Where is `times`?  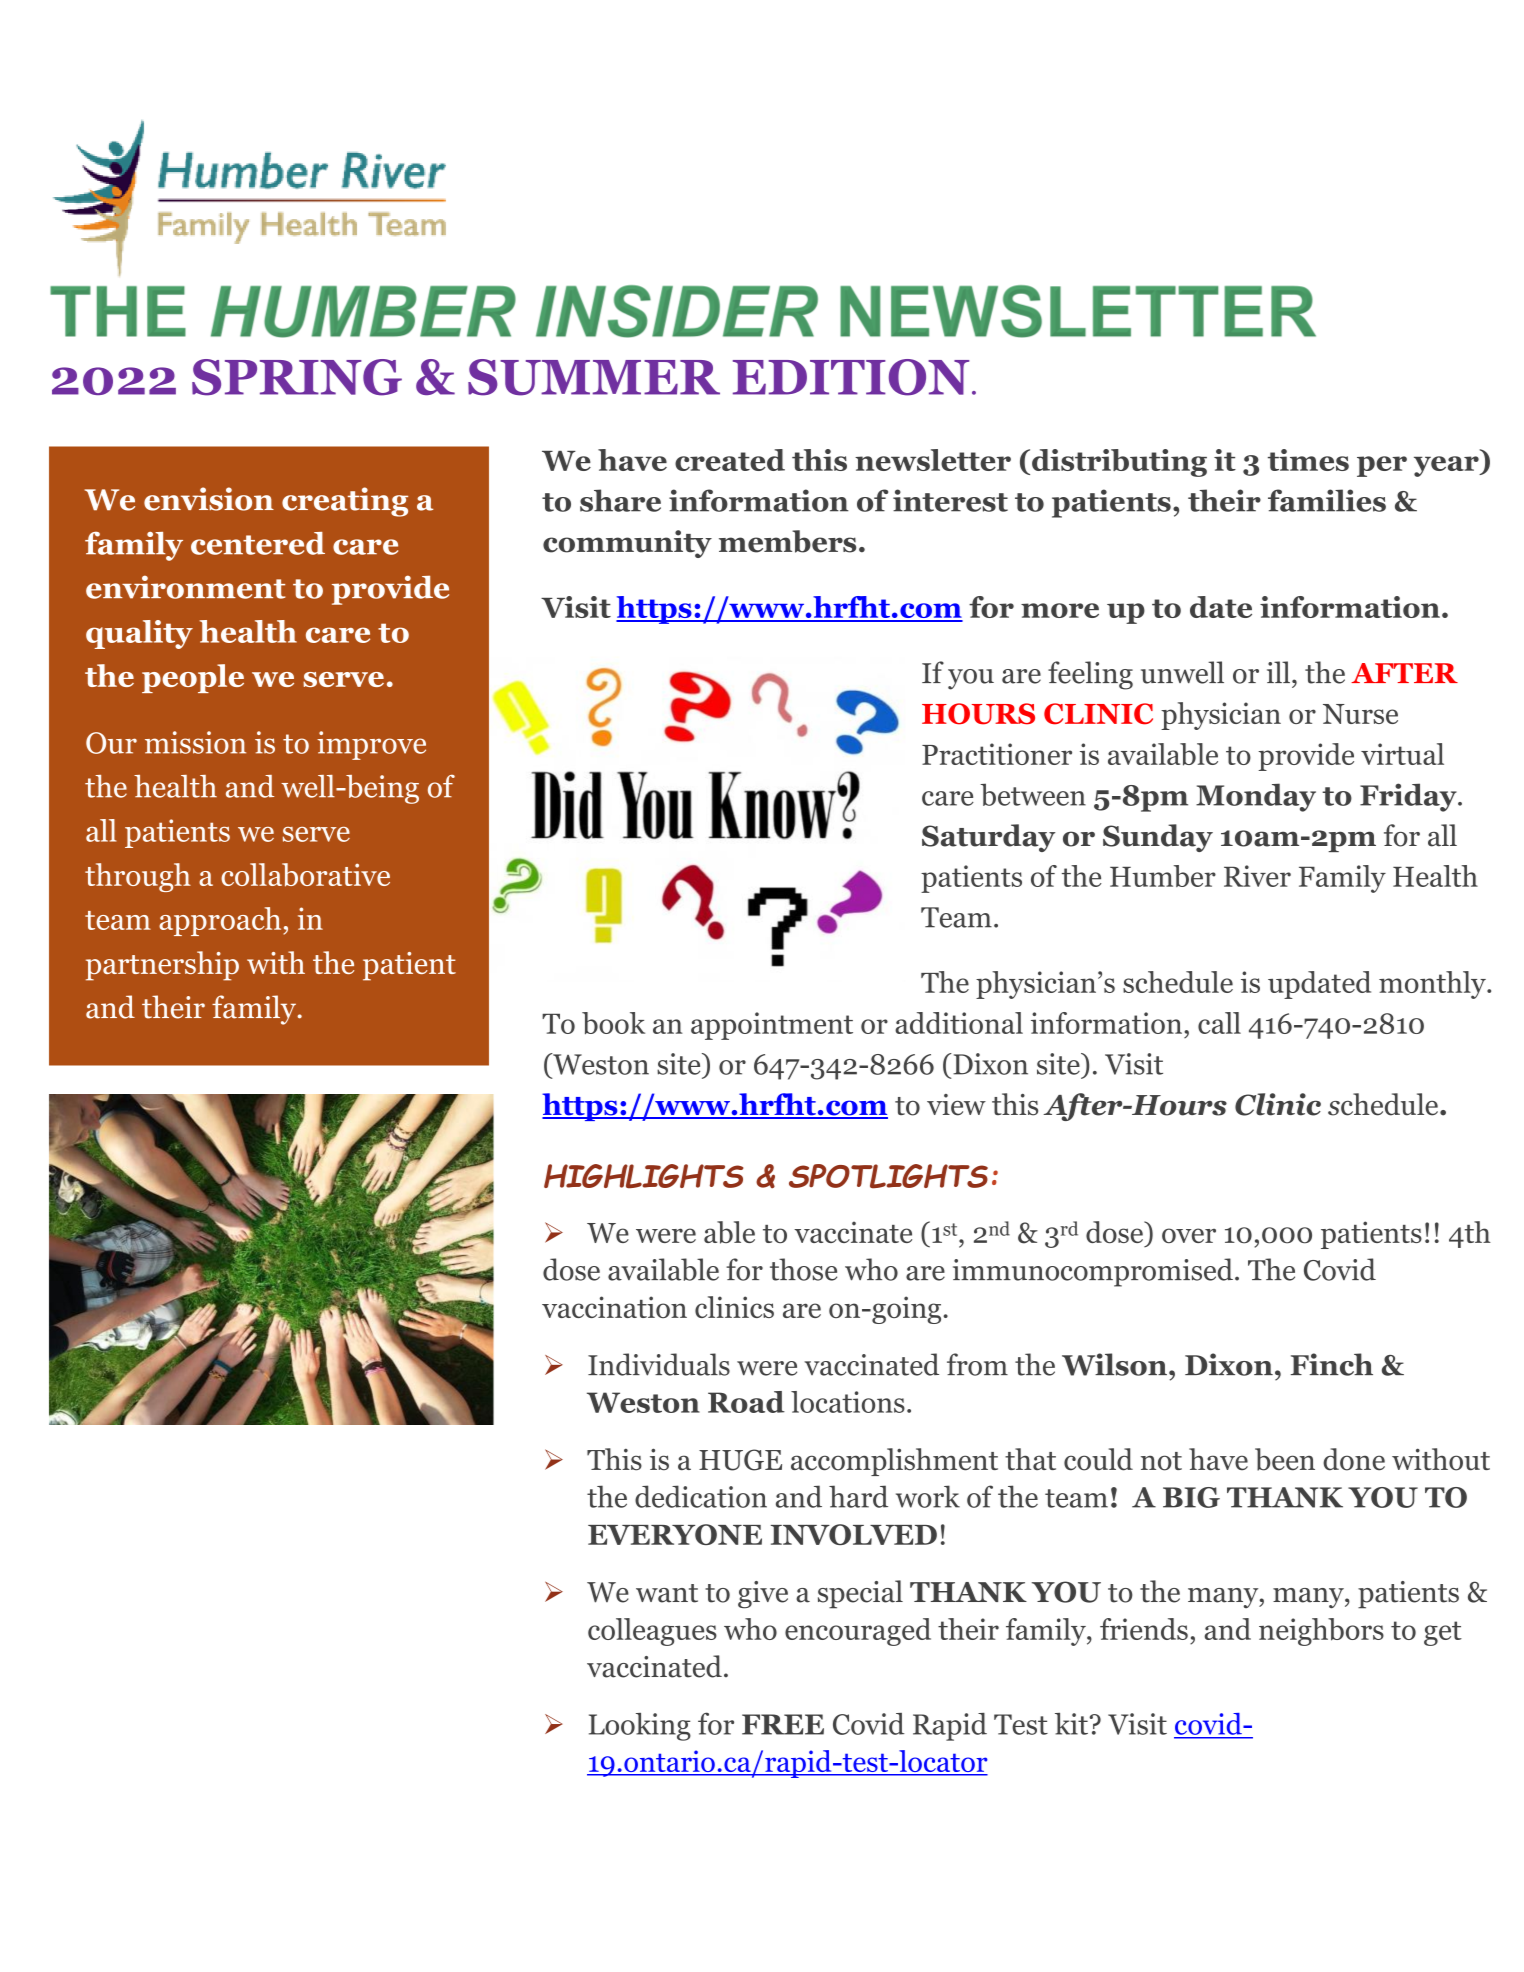
times is located at coordinates (1308, 460).
